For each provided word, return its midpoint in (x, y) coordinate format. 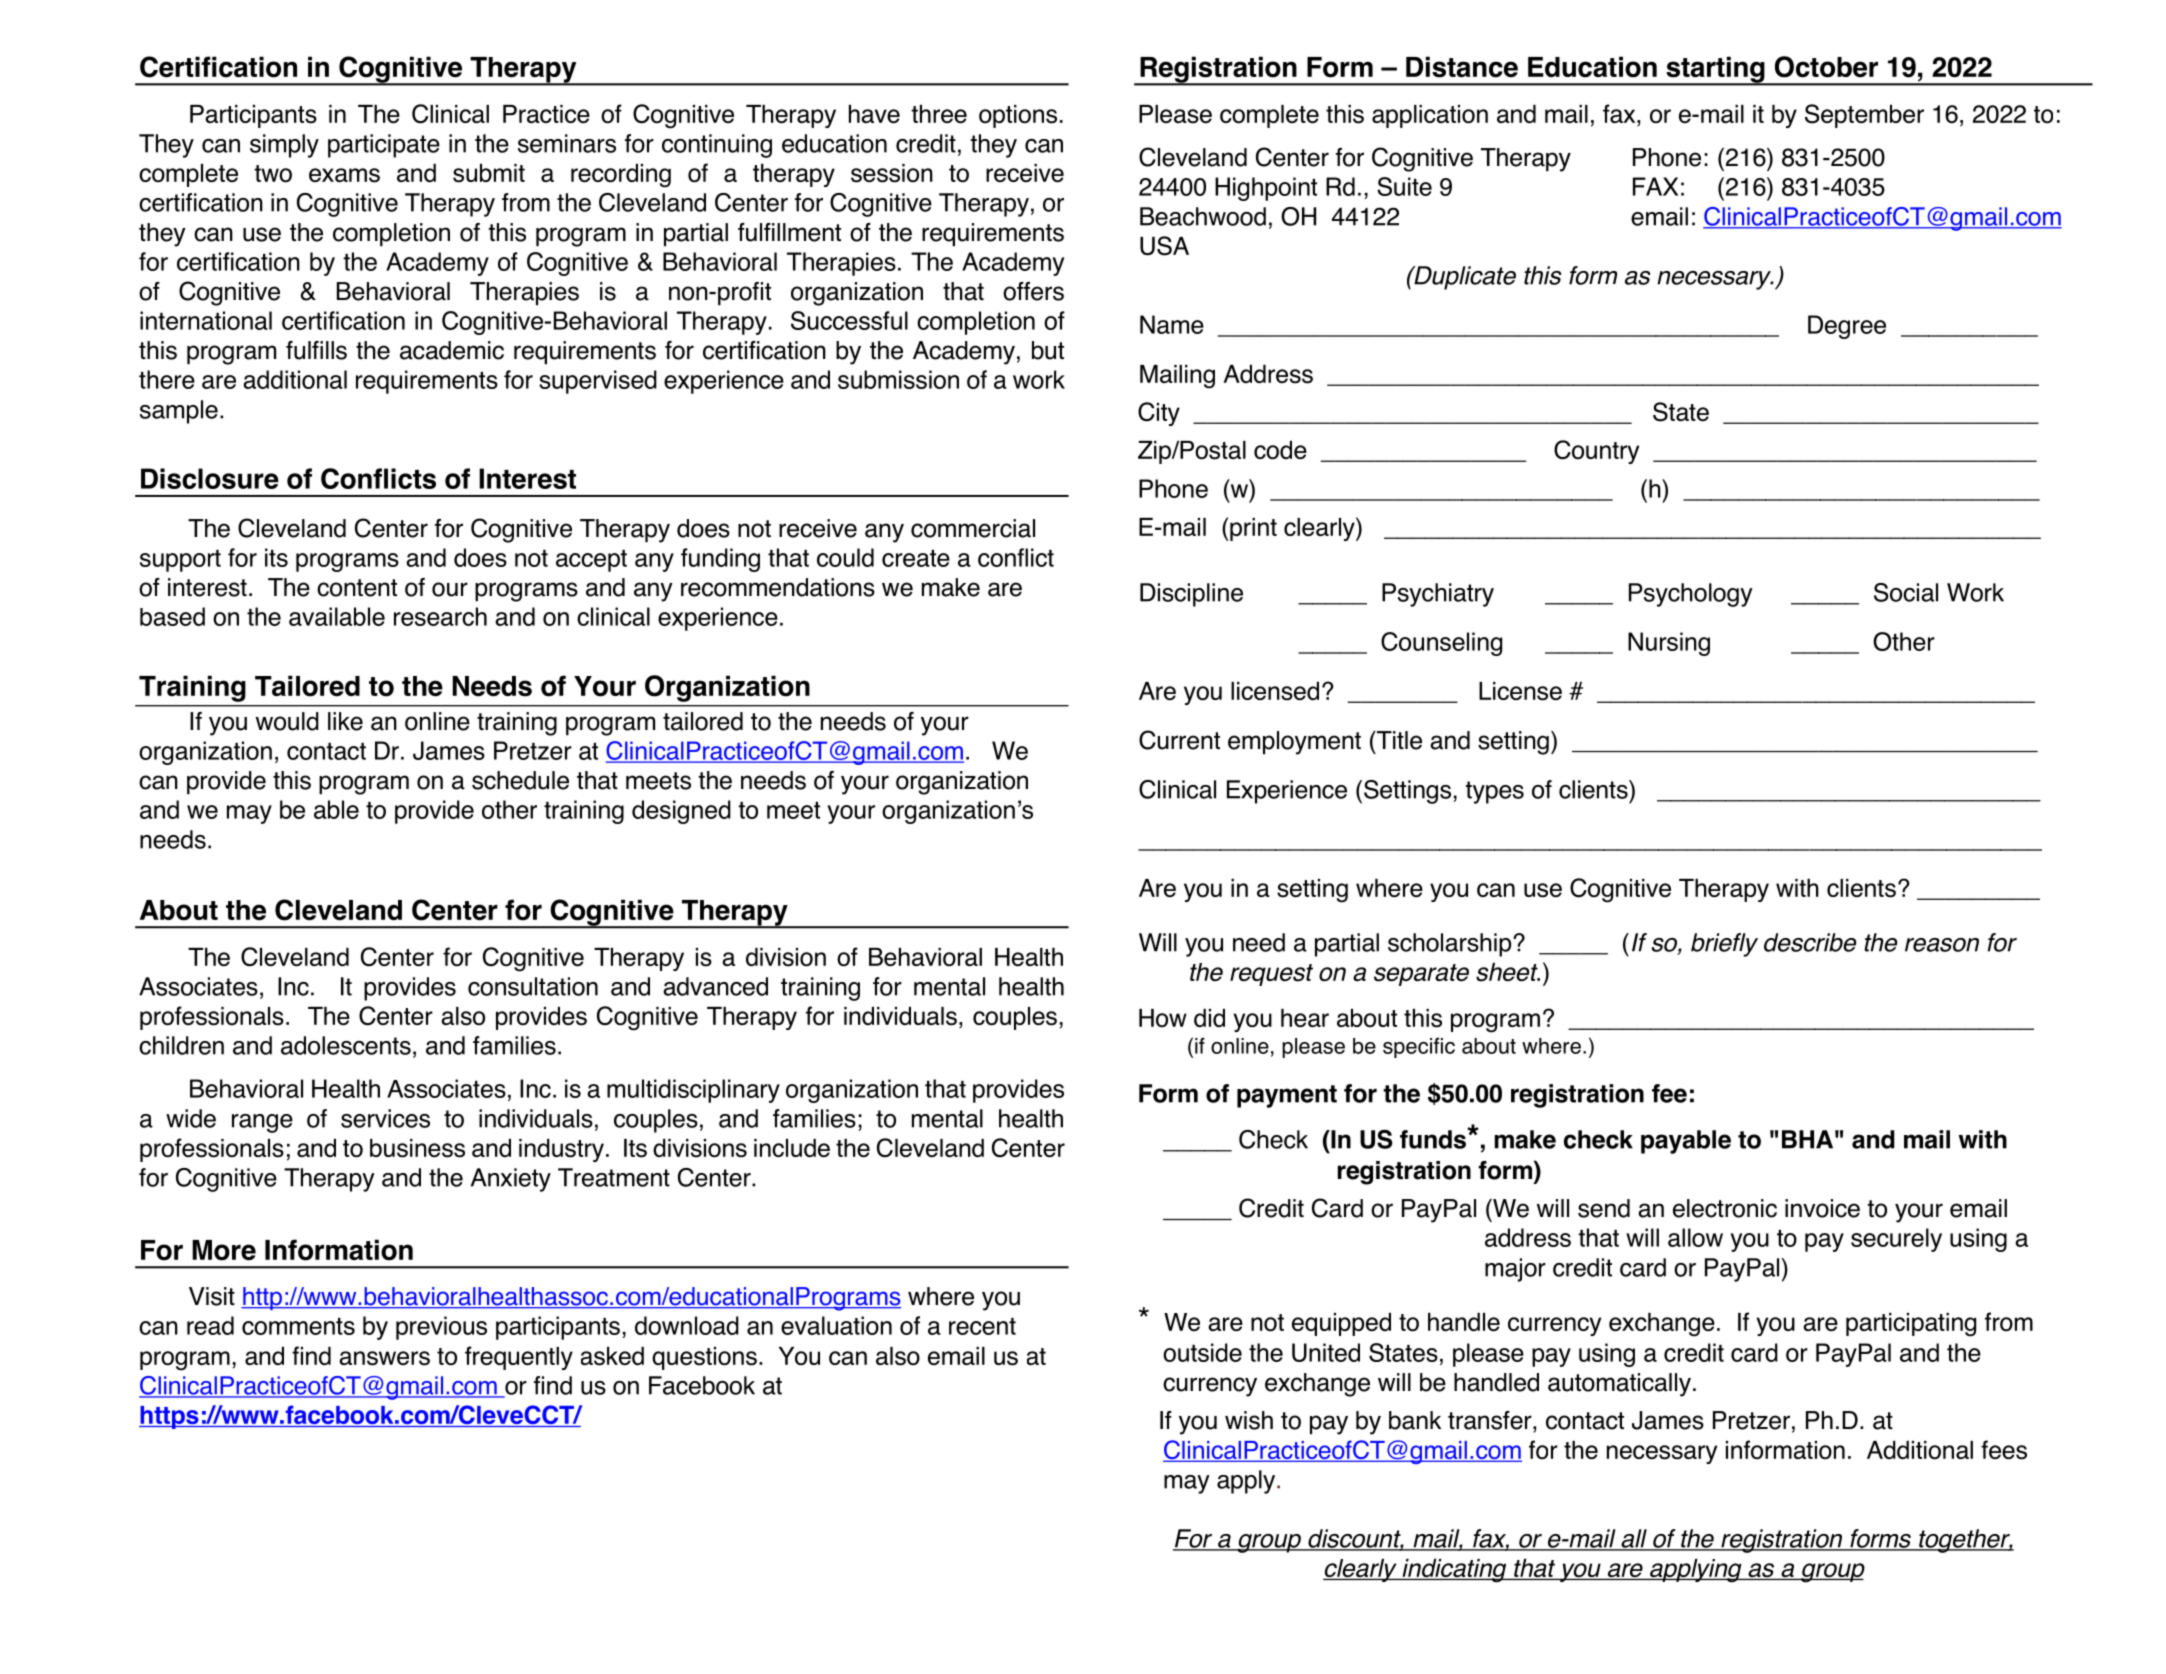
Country (1596, 452)
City (1159, 414)
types (1494, 792)
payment (1287, 1096)
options (1018, 116)
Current (1179, 740)
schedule (520, 780)
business (417, 1148)
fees (2004, 1450)
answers (384, 1358)
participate (384, 146)
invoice (1822, 1208)
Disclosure (210, 478)
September (1864, 116)
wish (1249, 1420)
